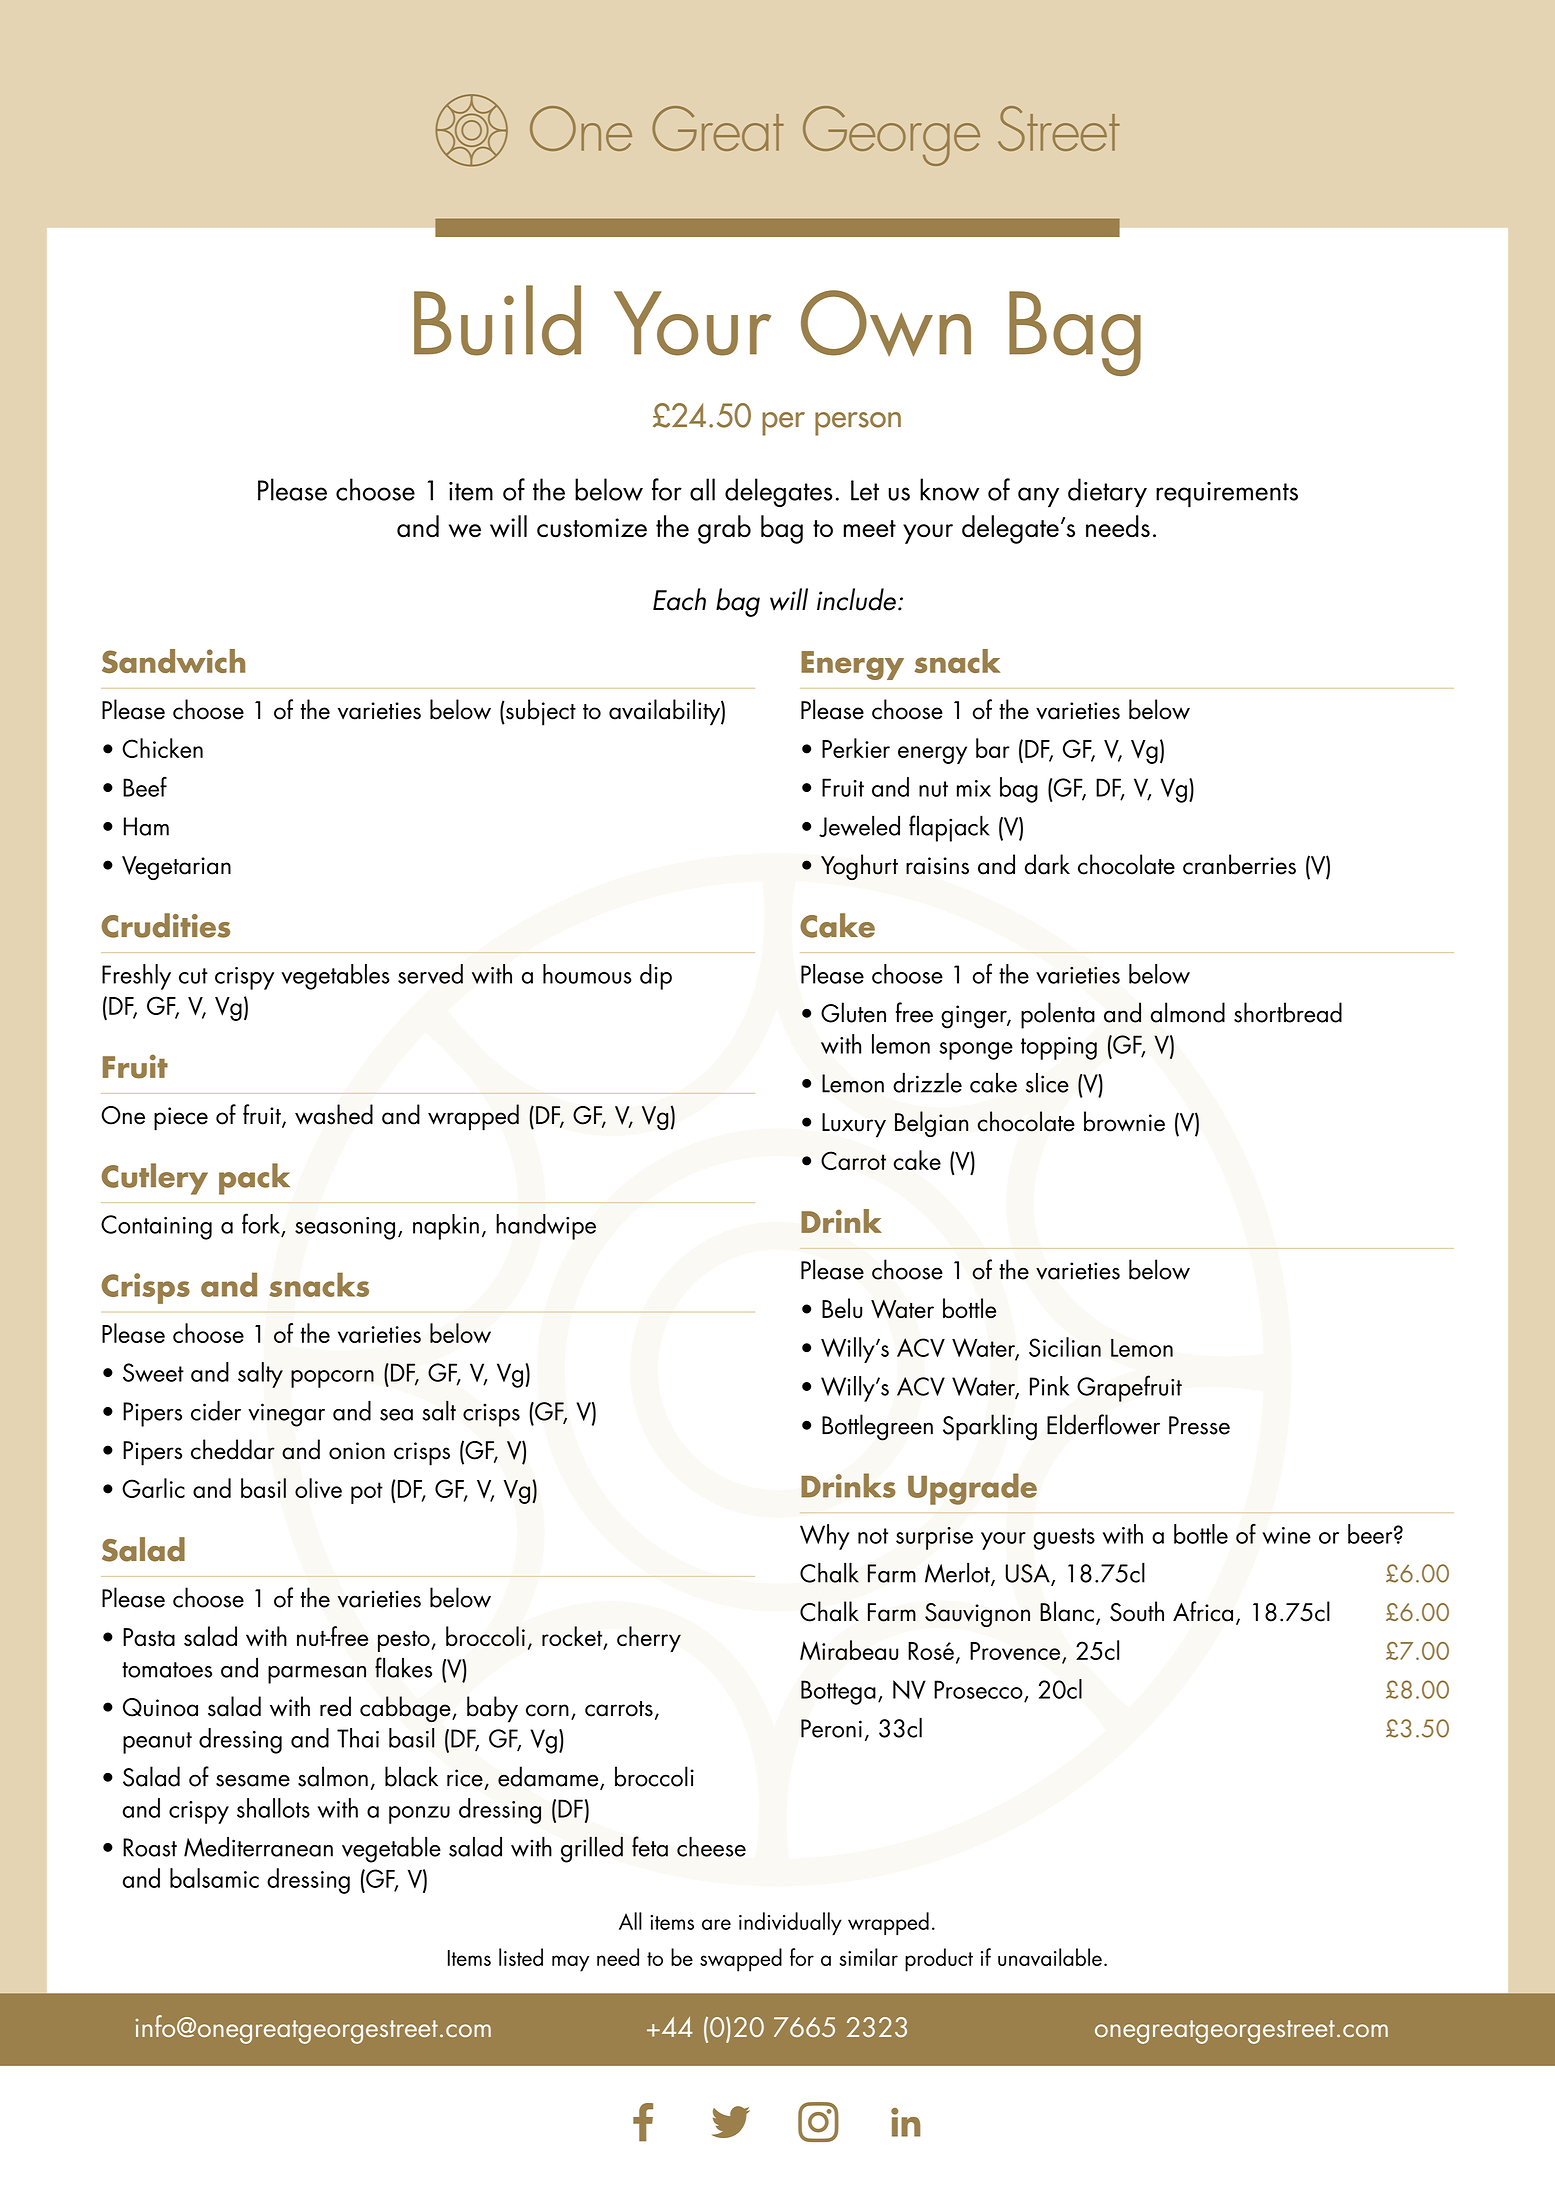  What do you see at coordinates (173, 661) in the page?
I see `Sandwich` at bounding box center [173, 661].
